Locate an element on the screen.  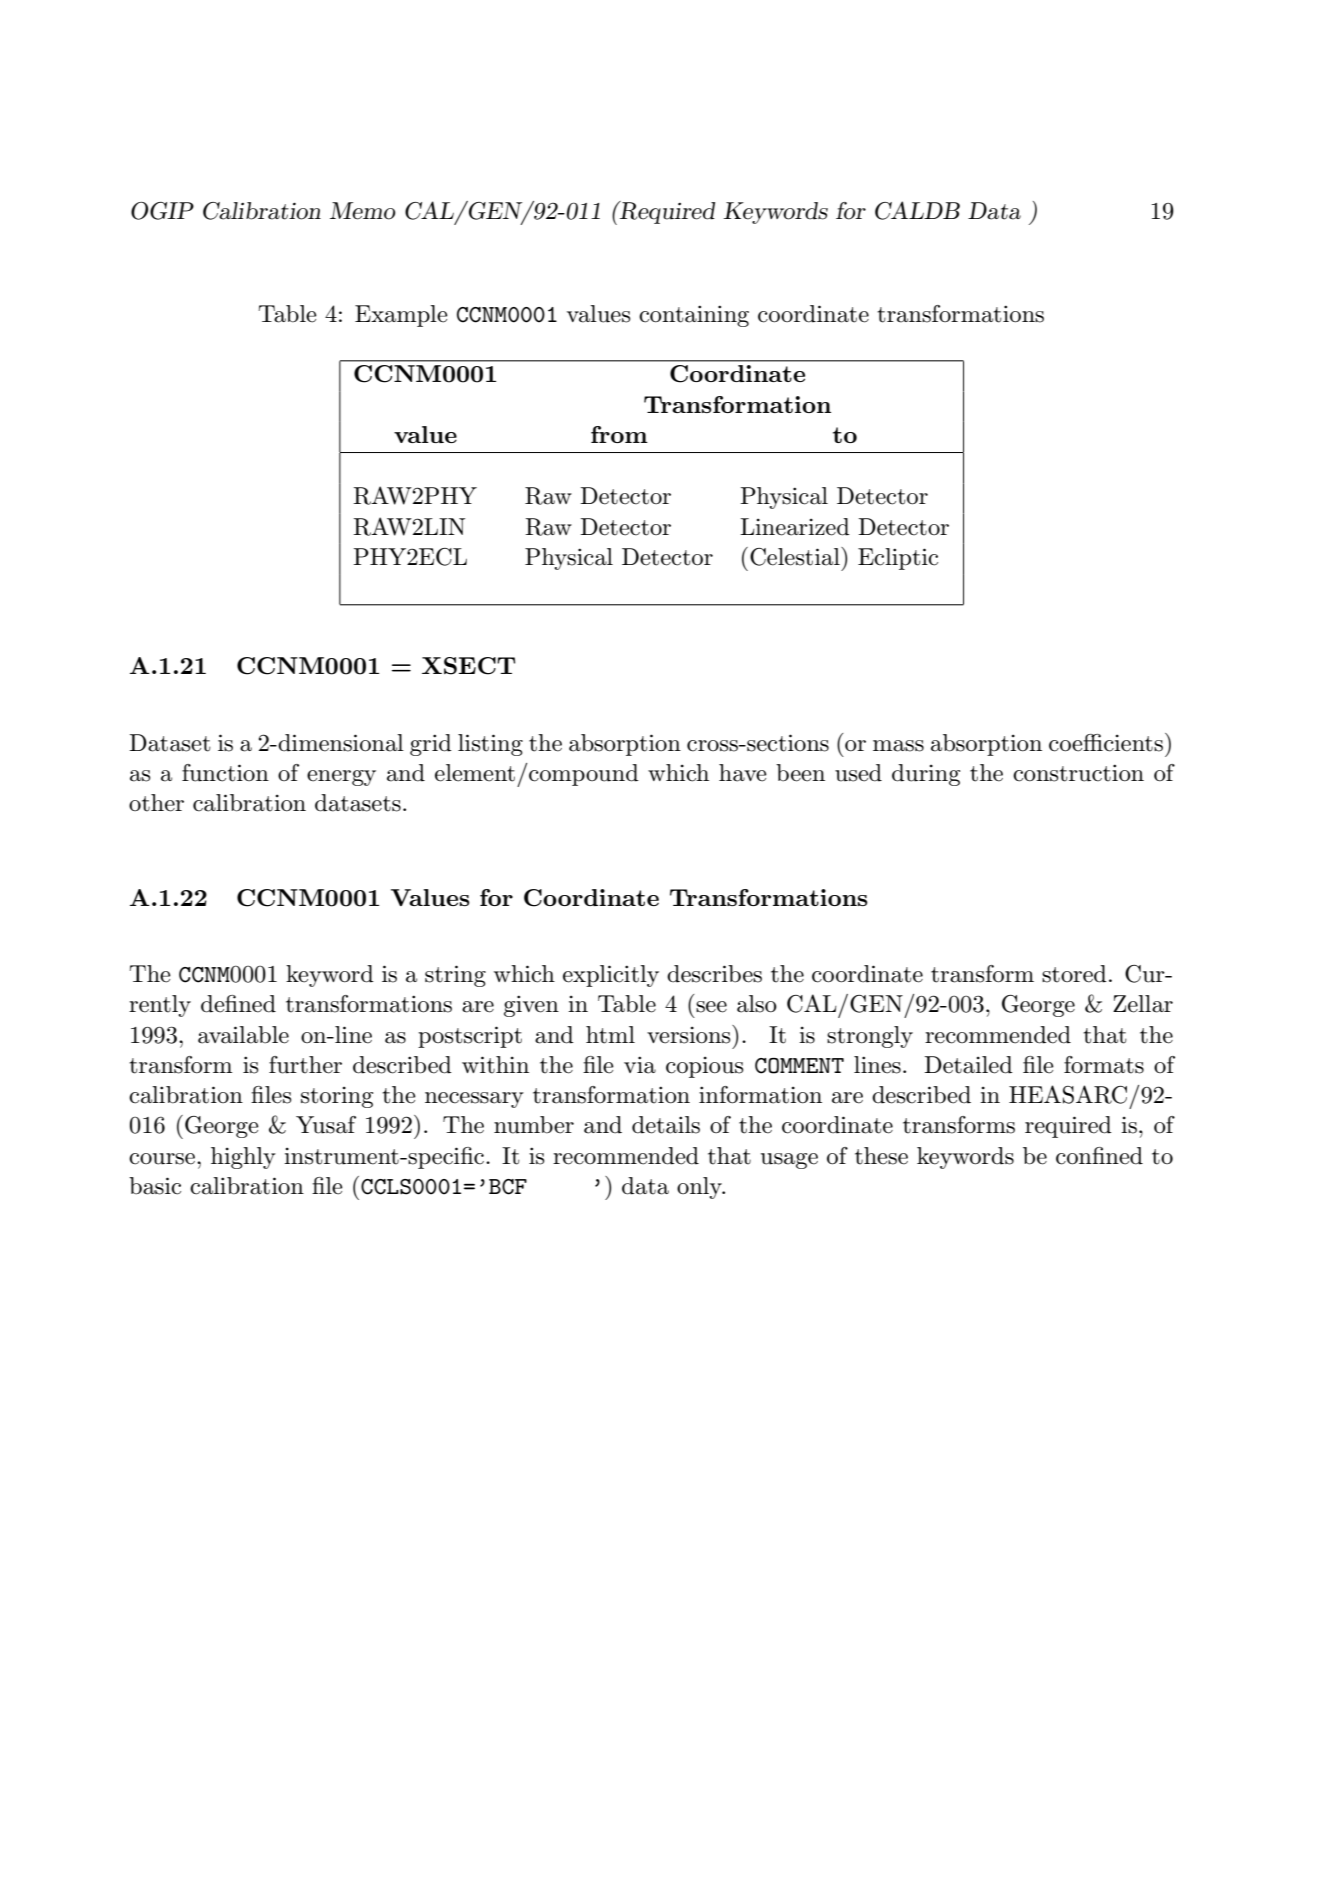
confined is located at coordinates (1099, 1156).
